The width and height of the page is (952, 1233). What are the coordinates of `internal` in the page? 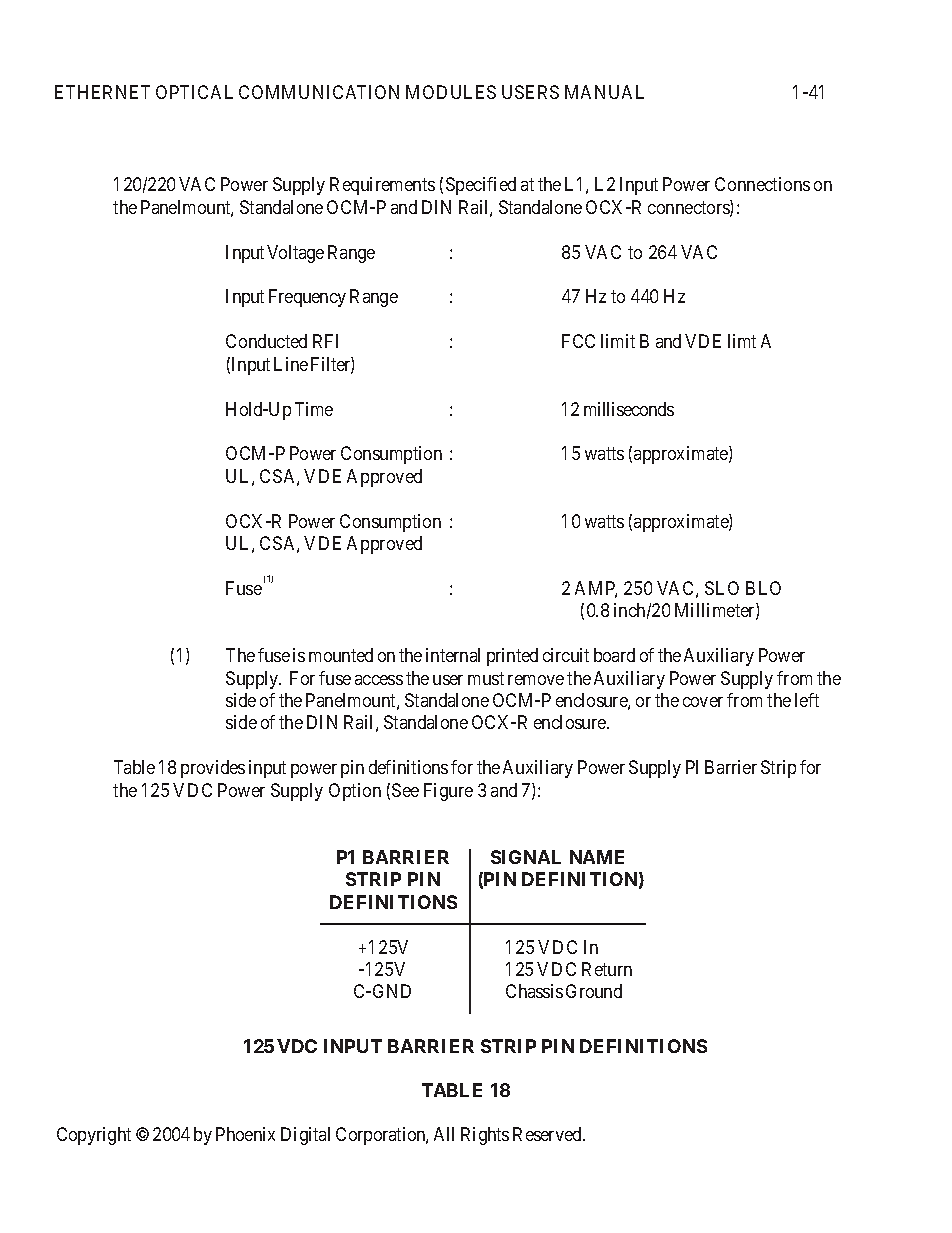 It's located at (453, 655).
